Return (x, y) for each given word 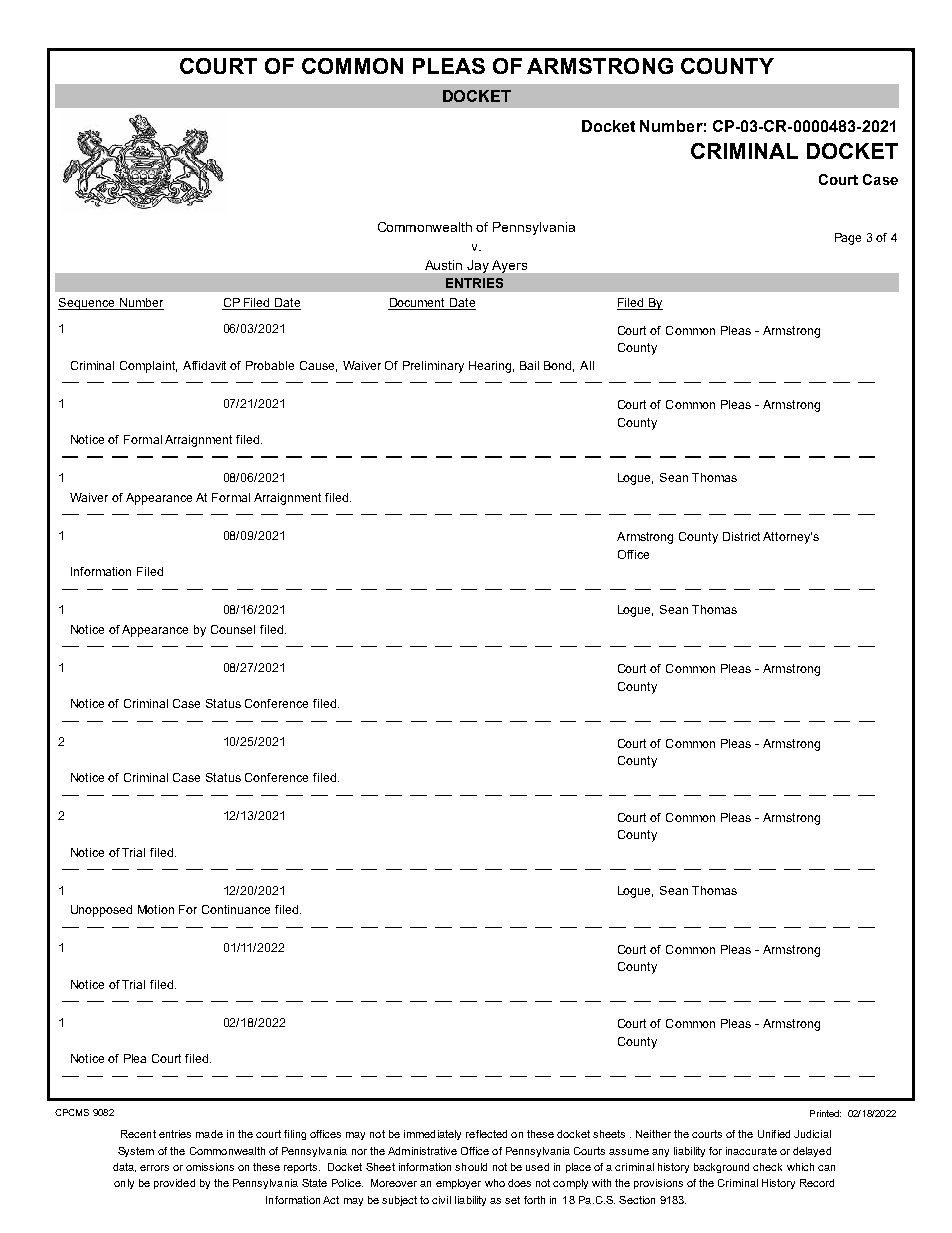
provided (174, 1184)
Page (848, 239)
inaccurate (751, 1151)
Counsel (233, 629)
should (471, 1167)
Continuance (236, 909)
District (741, 536)
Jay (478, 266)
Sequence (87, 304)
